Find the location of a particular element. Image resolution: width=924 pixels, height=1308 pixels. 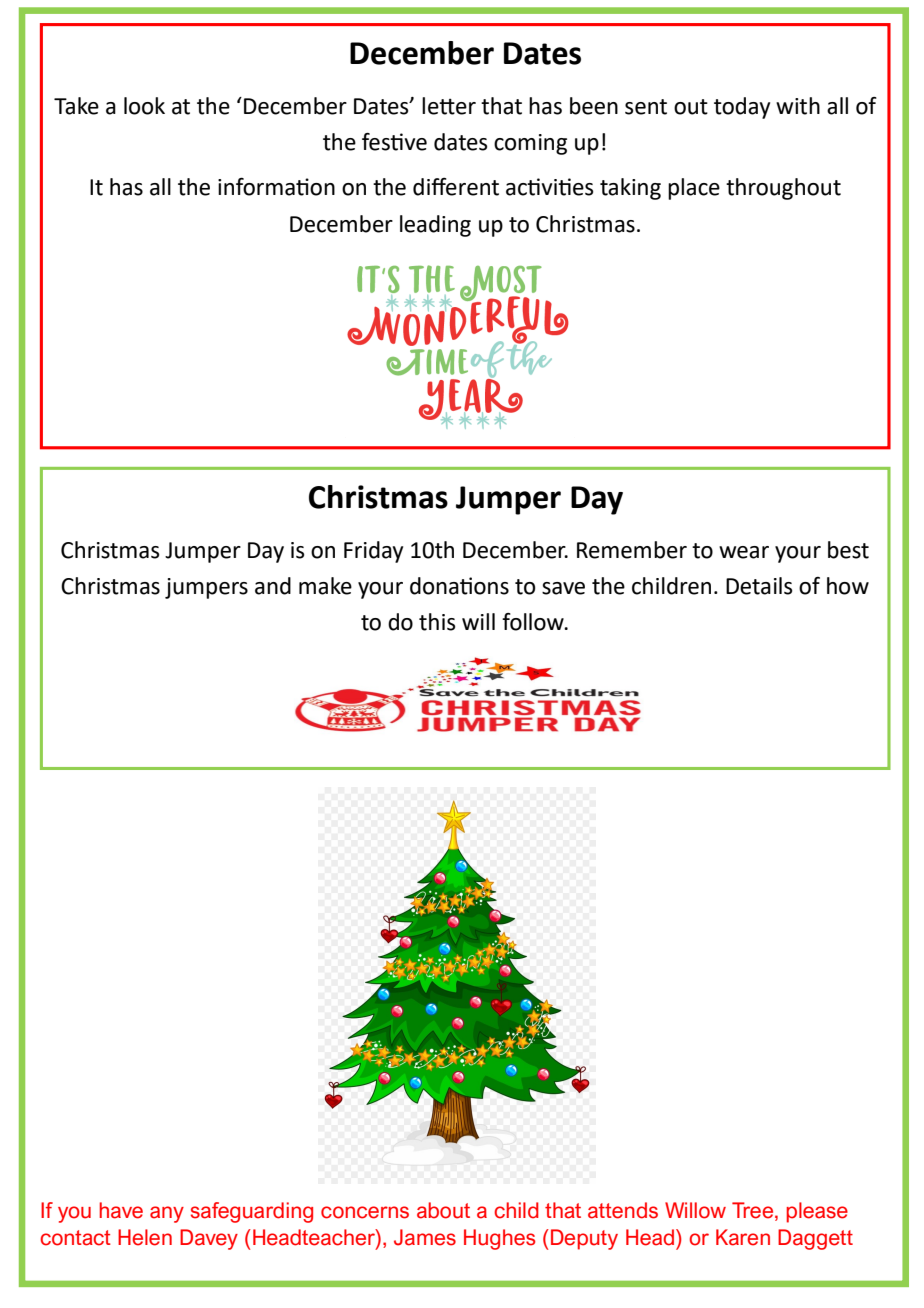

and is located at coordinates (273, 586).
